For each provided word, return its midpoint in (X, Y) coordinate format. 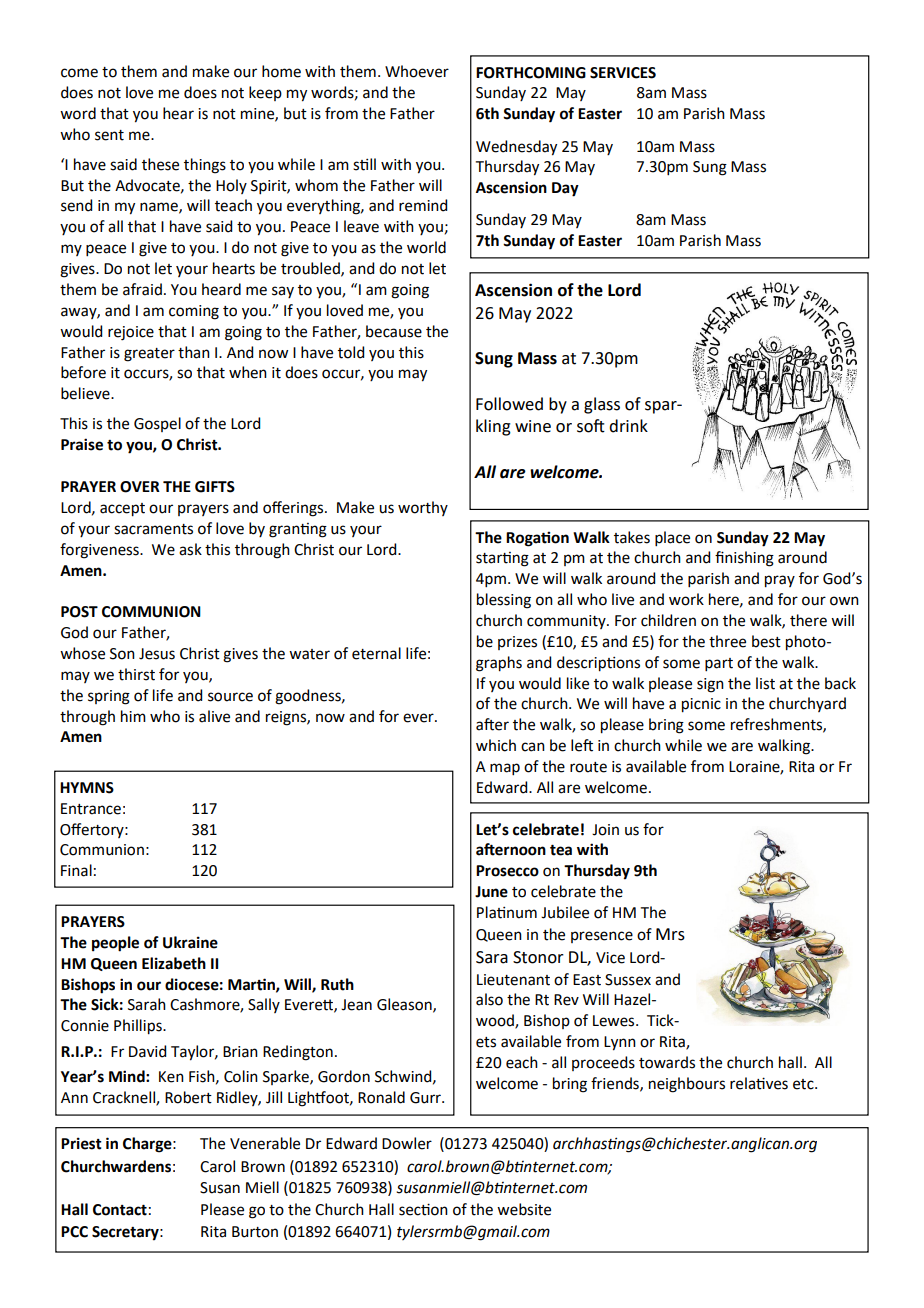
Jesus (157, 654)
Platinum (507, 912)
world (426, 247)
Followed (509, 404)
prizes (517, 643)
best (766, 641)
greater (149, 355)
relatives (759, 1083)
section (423, 1209)
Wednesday (516, 148)
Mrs (670, 934)
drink (628, 426)
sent (109, 135)
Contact (120, 1210)
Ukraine (190, 942)
